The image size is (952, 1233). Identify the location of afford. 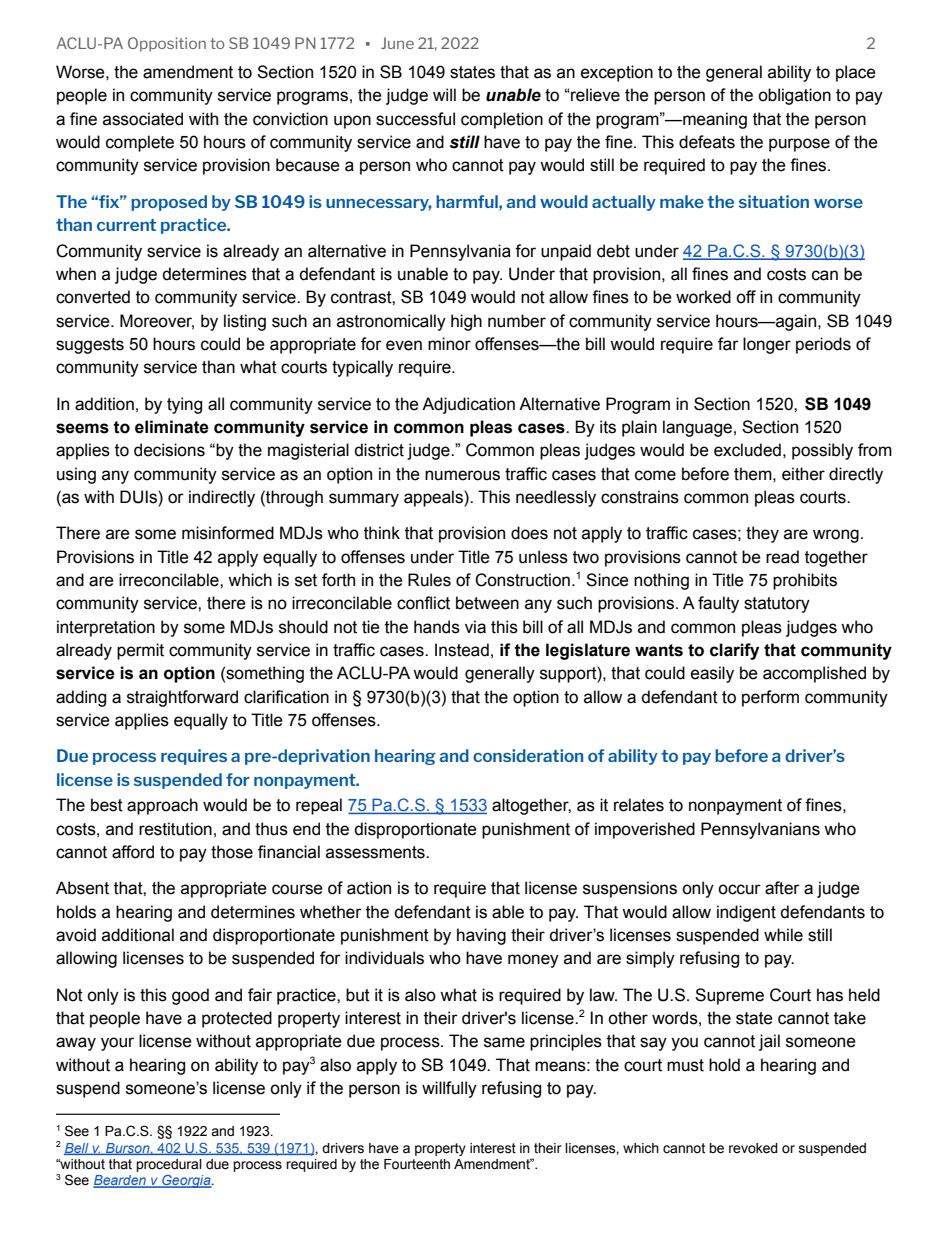
(133, 852).
